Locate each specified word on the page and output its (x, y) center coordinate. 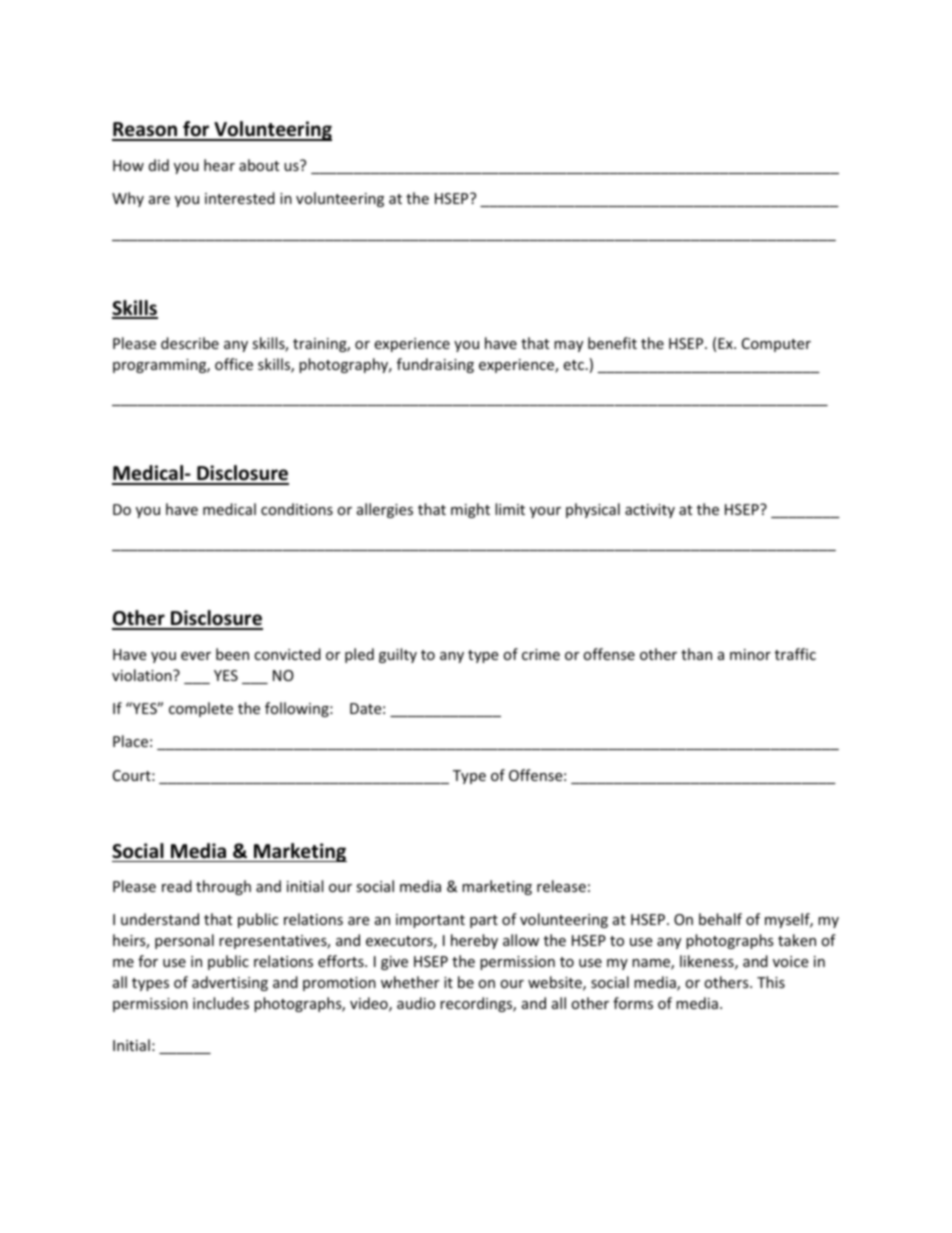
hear (219, 165)
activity (650, 511)
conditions (297, 509)
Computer (776, 345)
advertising (230, 983)
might (470, 510)
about (259, 165)
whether (410, 982)
